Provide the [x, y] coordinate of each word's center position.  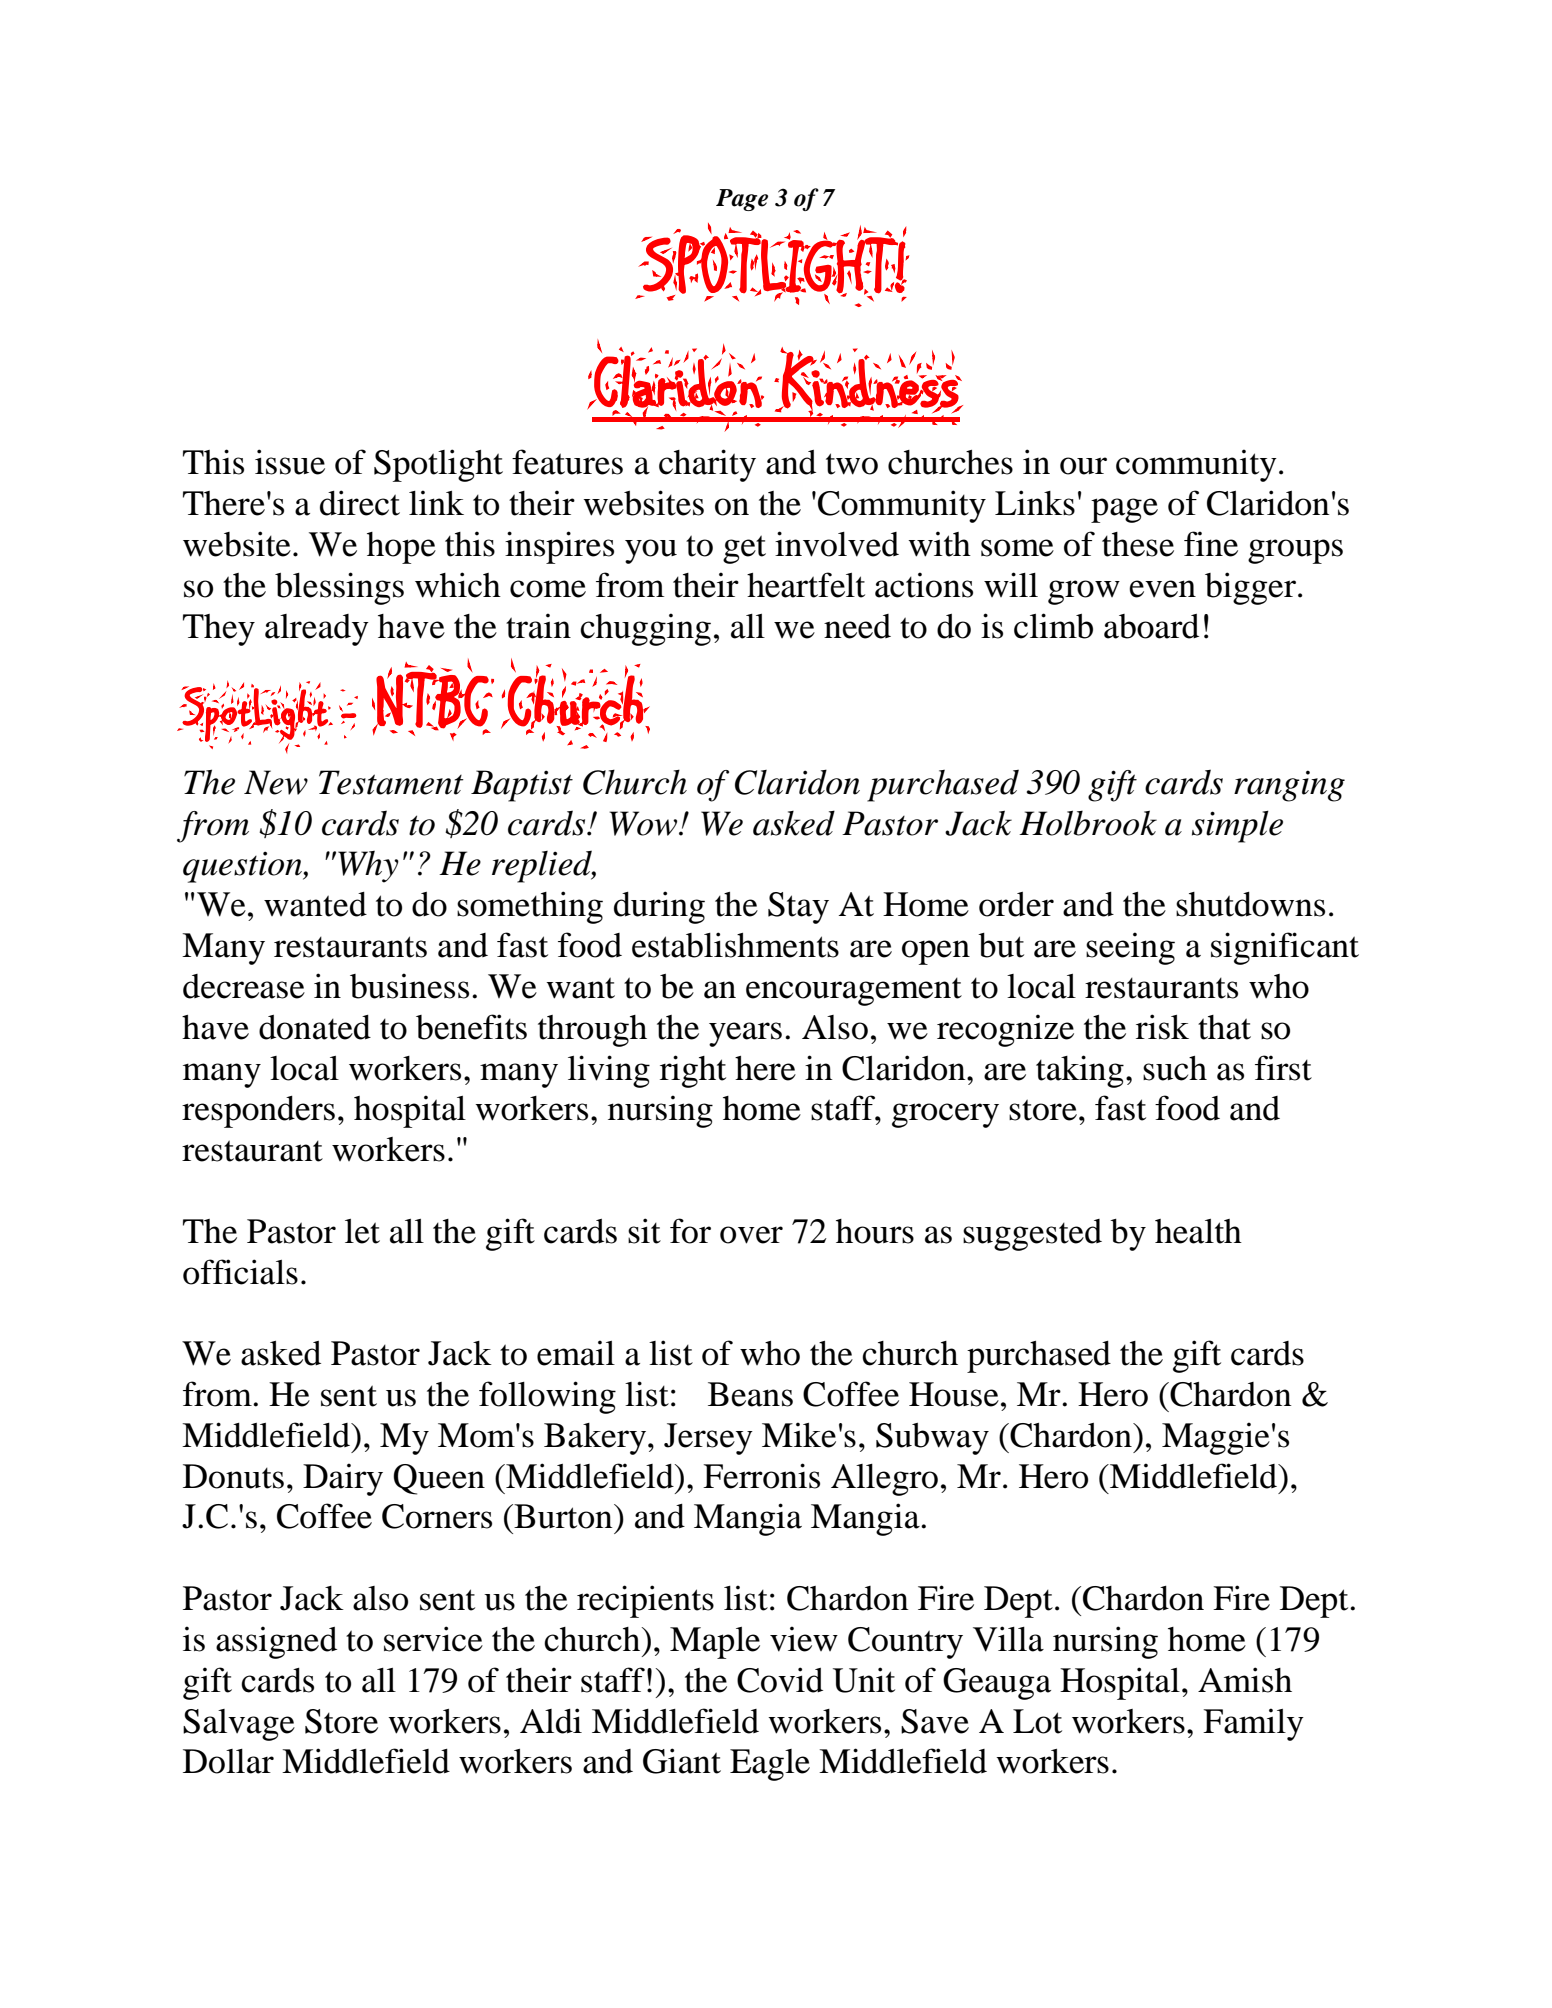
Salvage [239, 1725]
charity [707, 465]
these [1138, 544]
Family [1253, 1724]
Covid [780, 1680]
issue [290, 462]
